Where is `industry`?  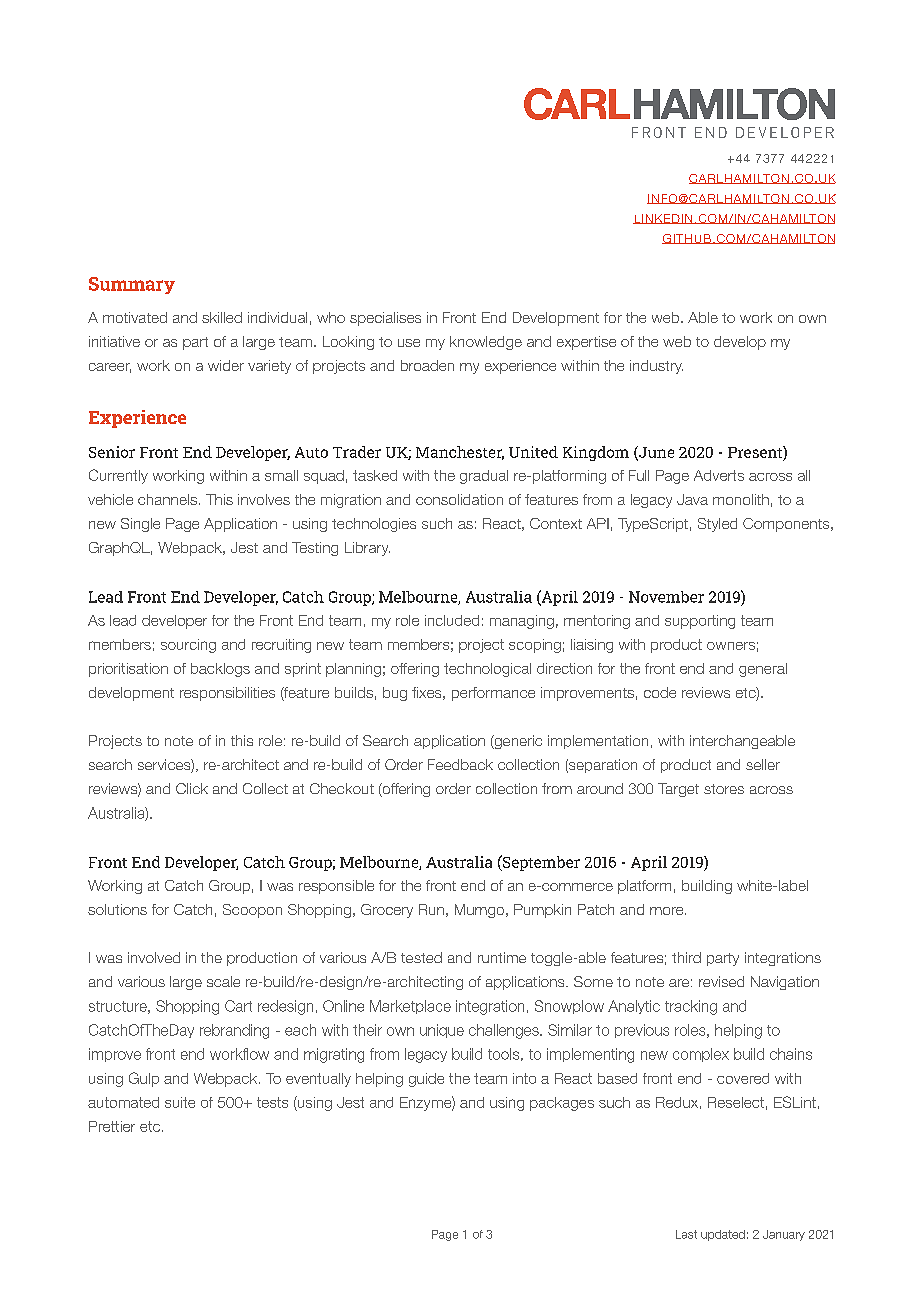
industry is located at coordinates (656, 367).
